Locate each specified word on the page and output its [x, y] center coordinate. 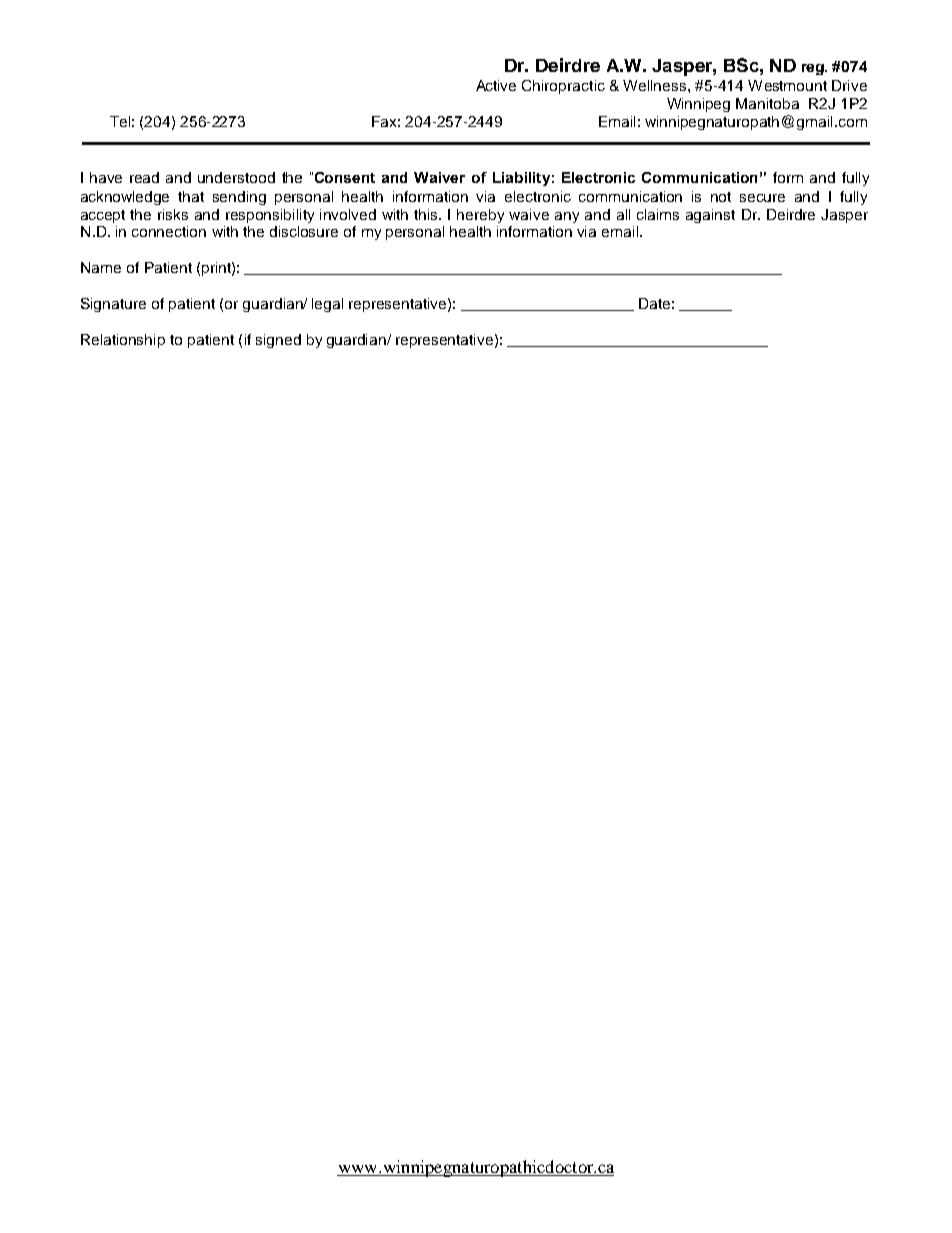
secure [762, 198]
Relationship [123, 341]
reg [814, 69]
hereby [480, 216]
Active [496, 85]
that [191, 196]
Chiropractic [563, 87]
